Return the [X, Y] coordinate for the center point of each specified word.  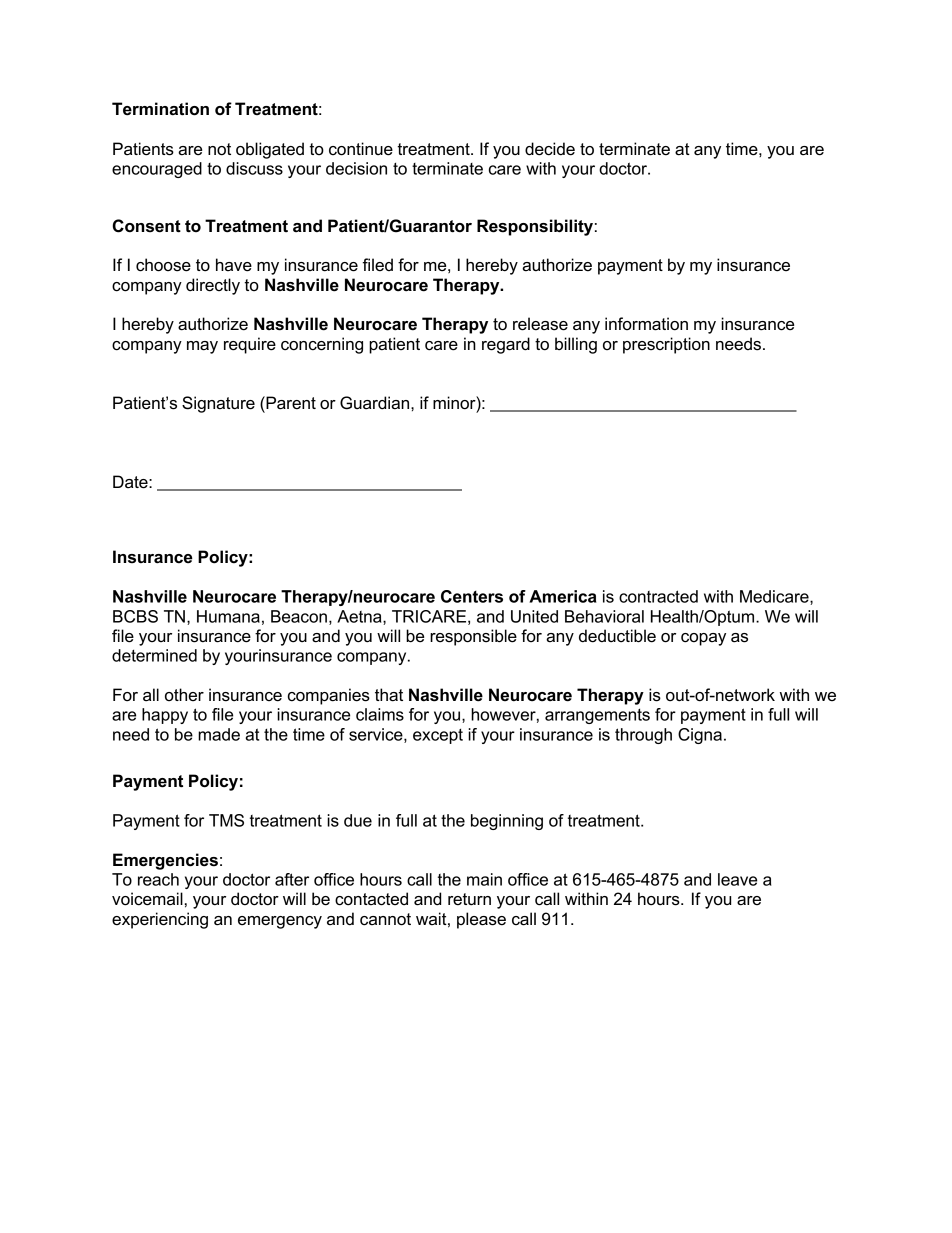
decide [550, 149]
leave [737, 879]
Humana [228, 616]
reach [158, 879]
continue [361, 149]
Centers [472, 596]
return [469, 899]
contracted [658, 596]
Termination [160, 109]
